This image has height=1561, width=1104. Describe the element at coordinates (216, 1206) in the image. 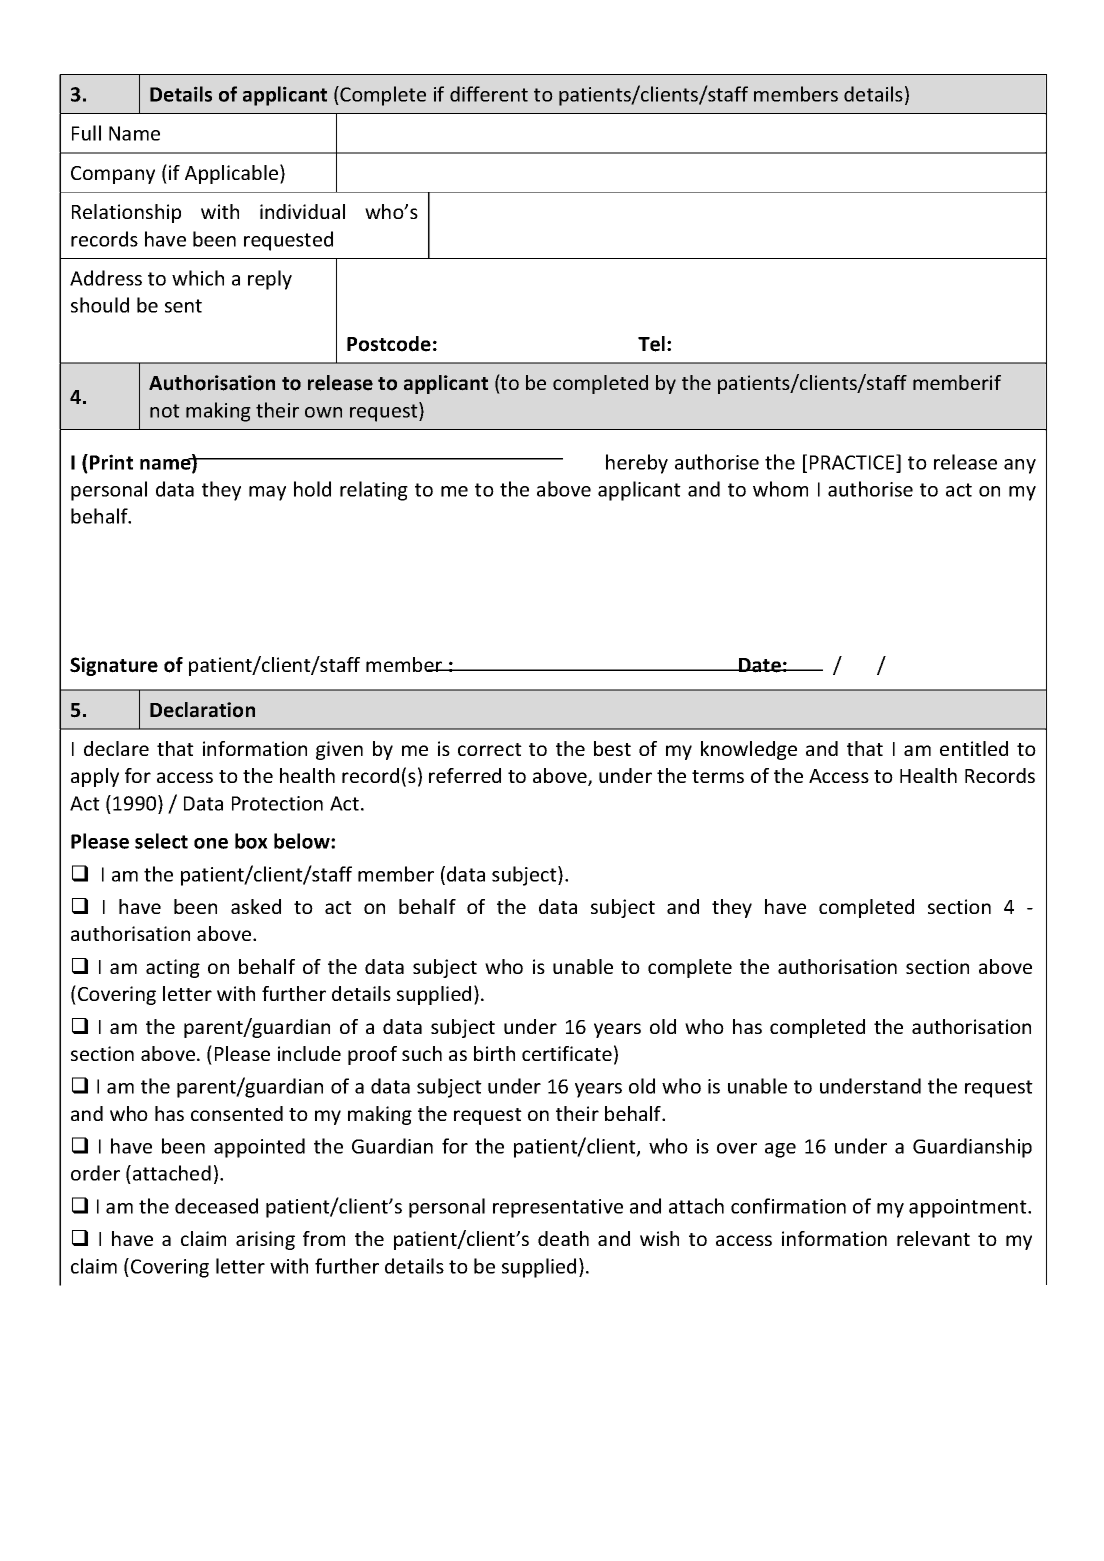

I see `deceased` at that location.
